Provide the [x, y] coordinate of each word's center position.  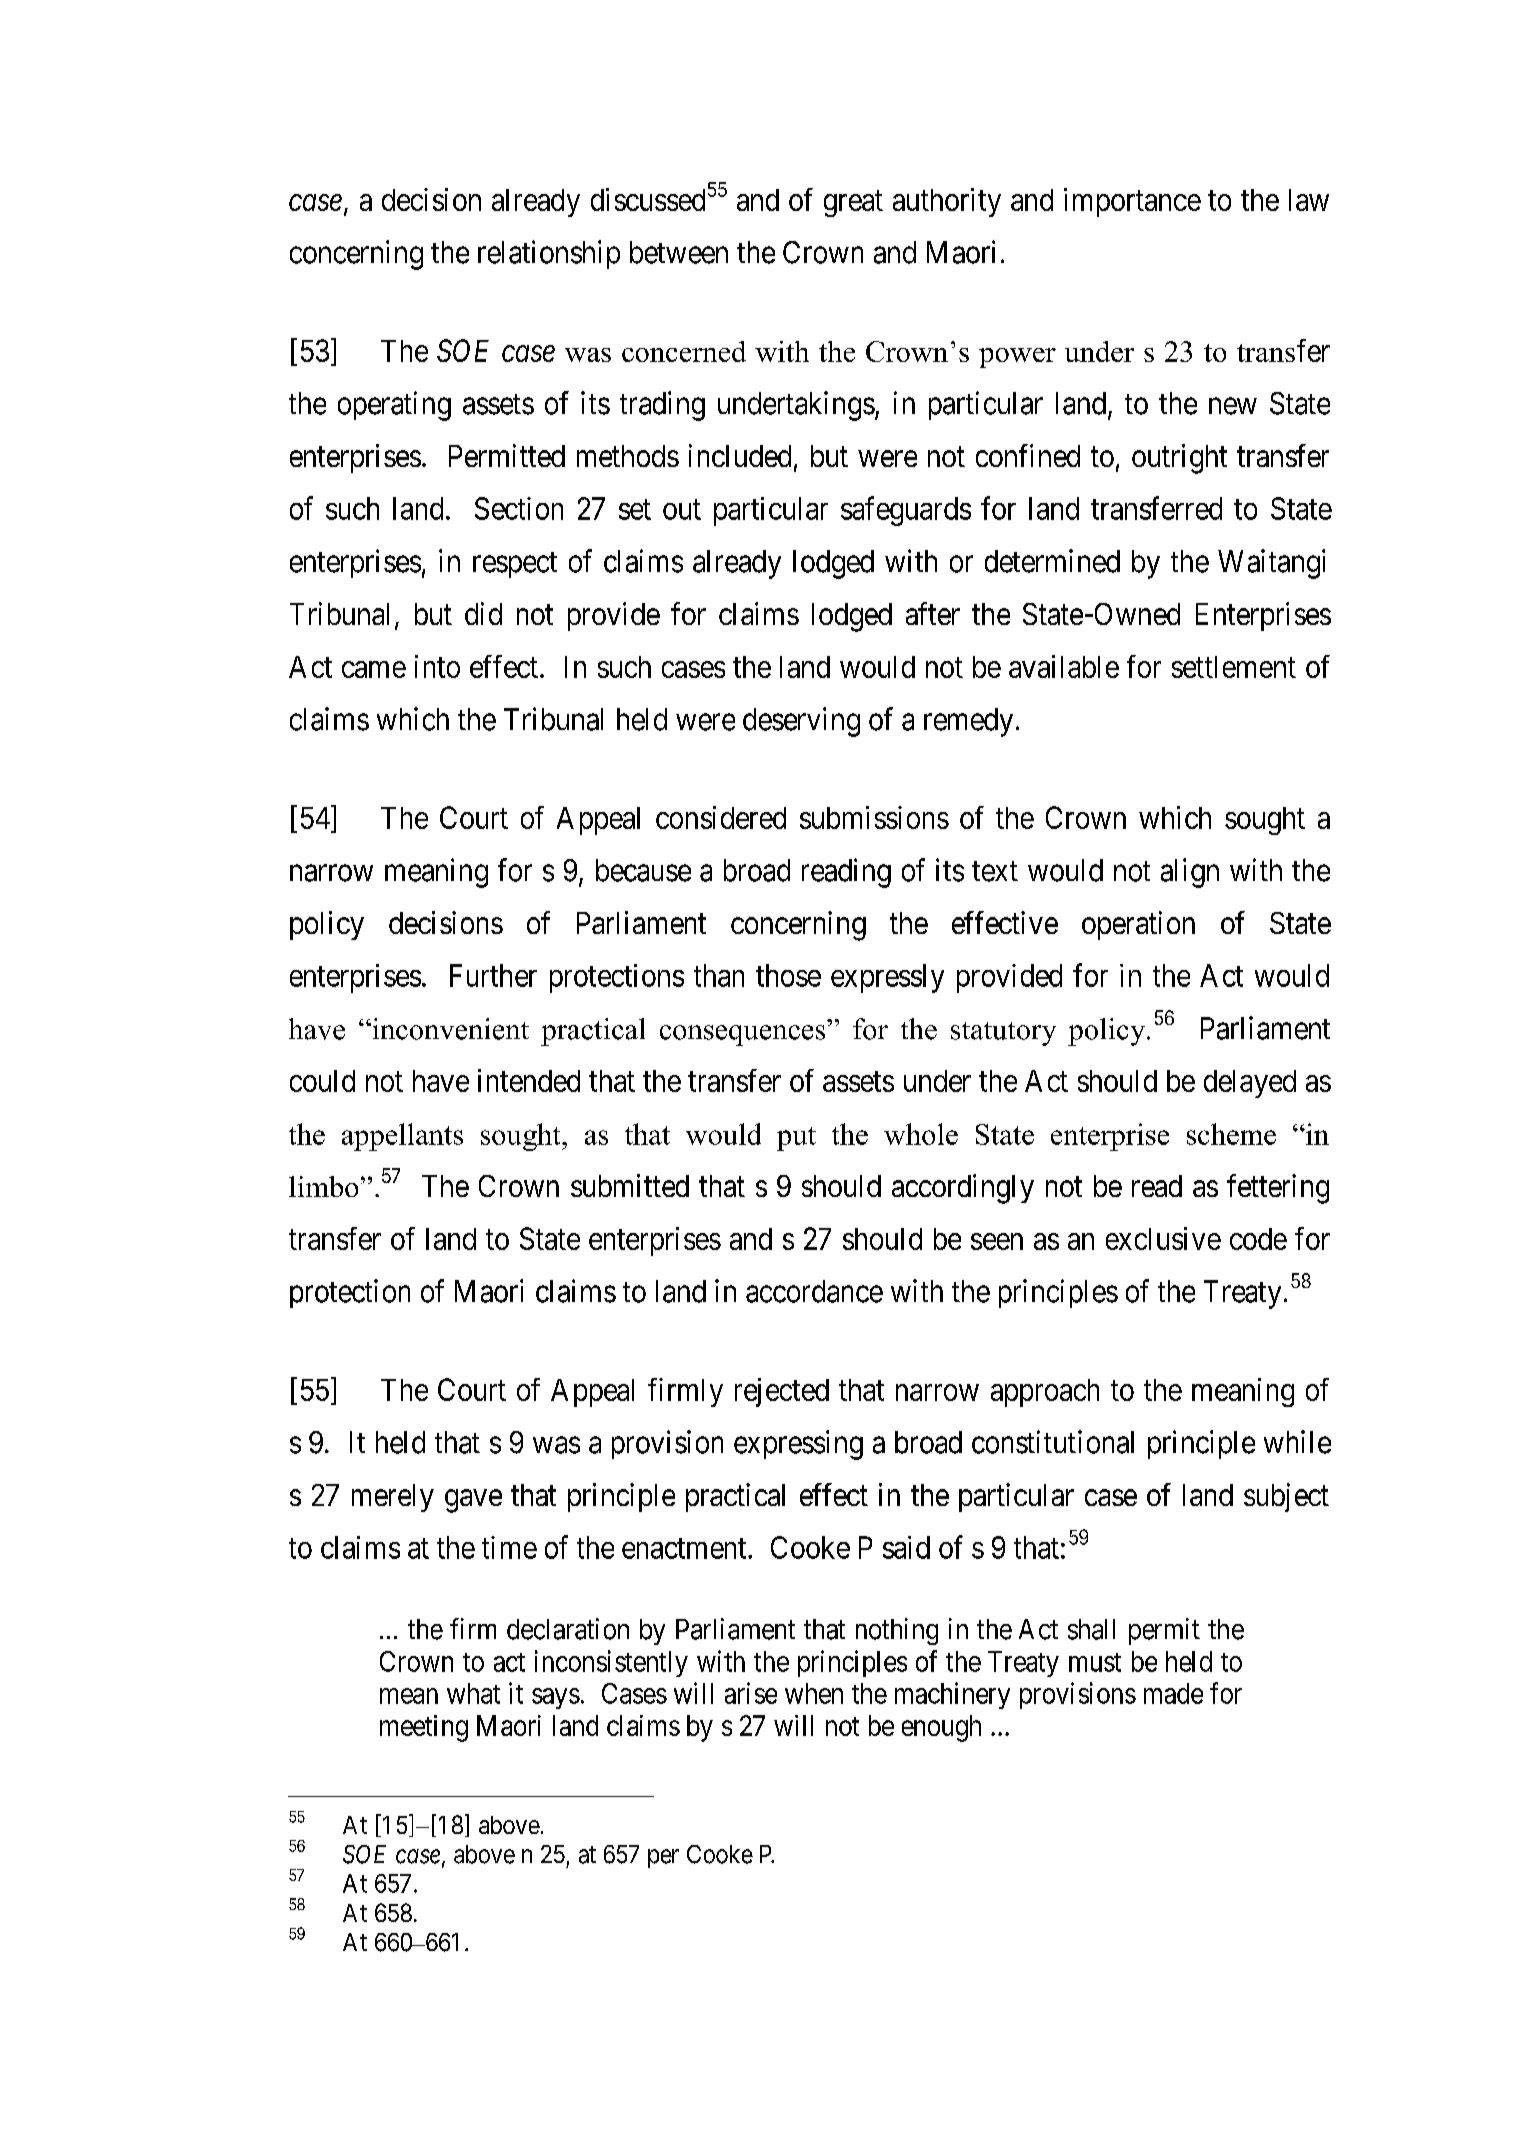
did [483, 613]
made [1173, 1693]
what [473, 1693]
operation [1138, 925]
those [788, 975]
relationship [549, 254]
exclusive [1163, 1238]
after [933, 613]
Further [493, 975]
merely [393, 1498]
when [814, 1693]
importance [1132, 202]
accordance [814, 1291]
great [853, 204]
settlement [1234, 667]
